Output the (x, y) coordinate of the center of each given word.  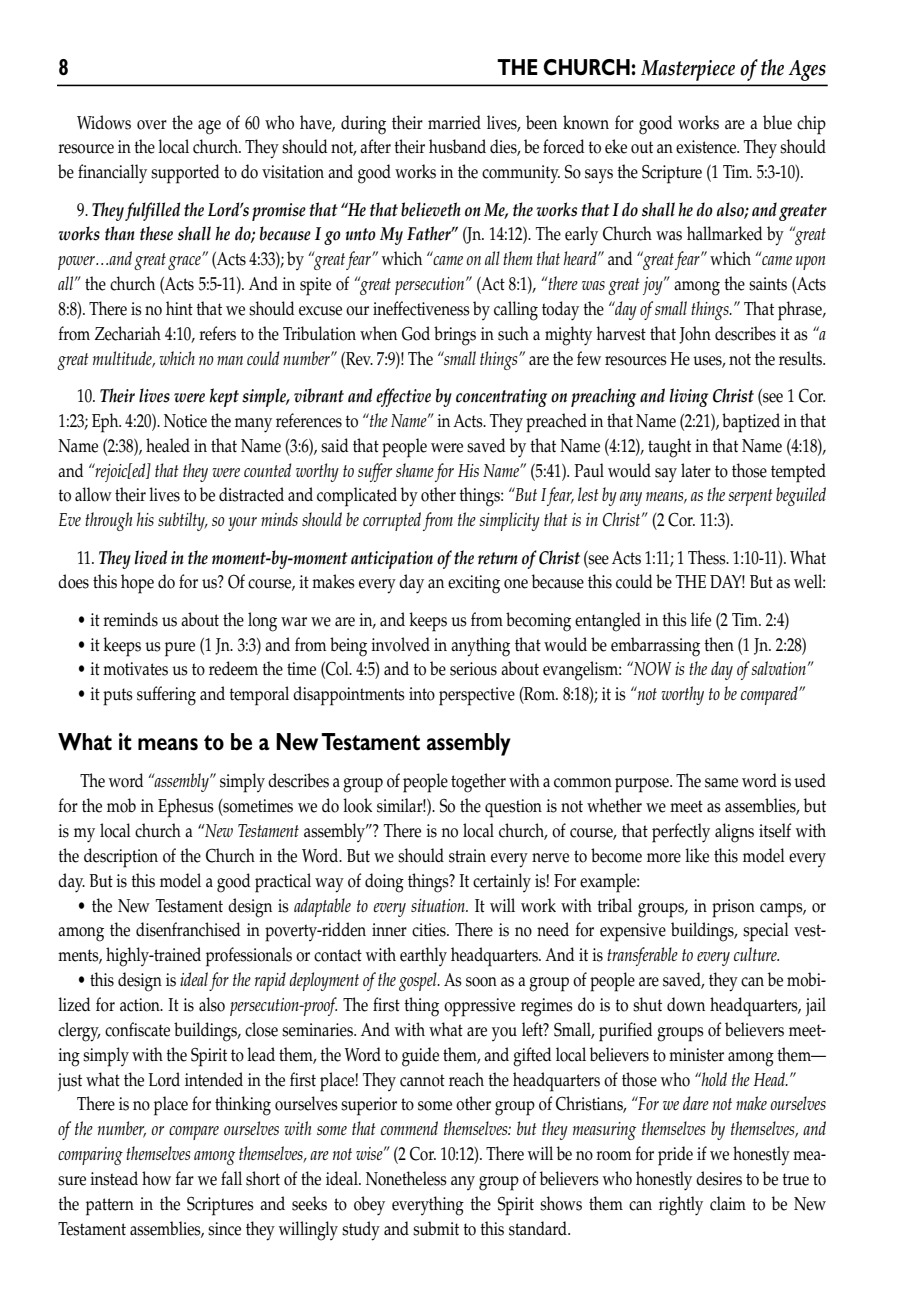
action (141, 1005)
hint (179, 308)
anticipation (392, 560)
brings (455, 336)
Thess (708, 557)
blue (777, 122)
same (721, 783)
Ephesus (186, 808)
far (184, 1178)
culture (756, 954)
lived (151, 557)
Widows (104, 122)
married (454, 122)
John (695, 335)
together (478, 783)
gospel (419, 981)
